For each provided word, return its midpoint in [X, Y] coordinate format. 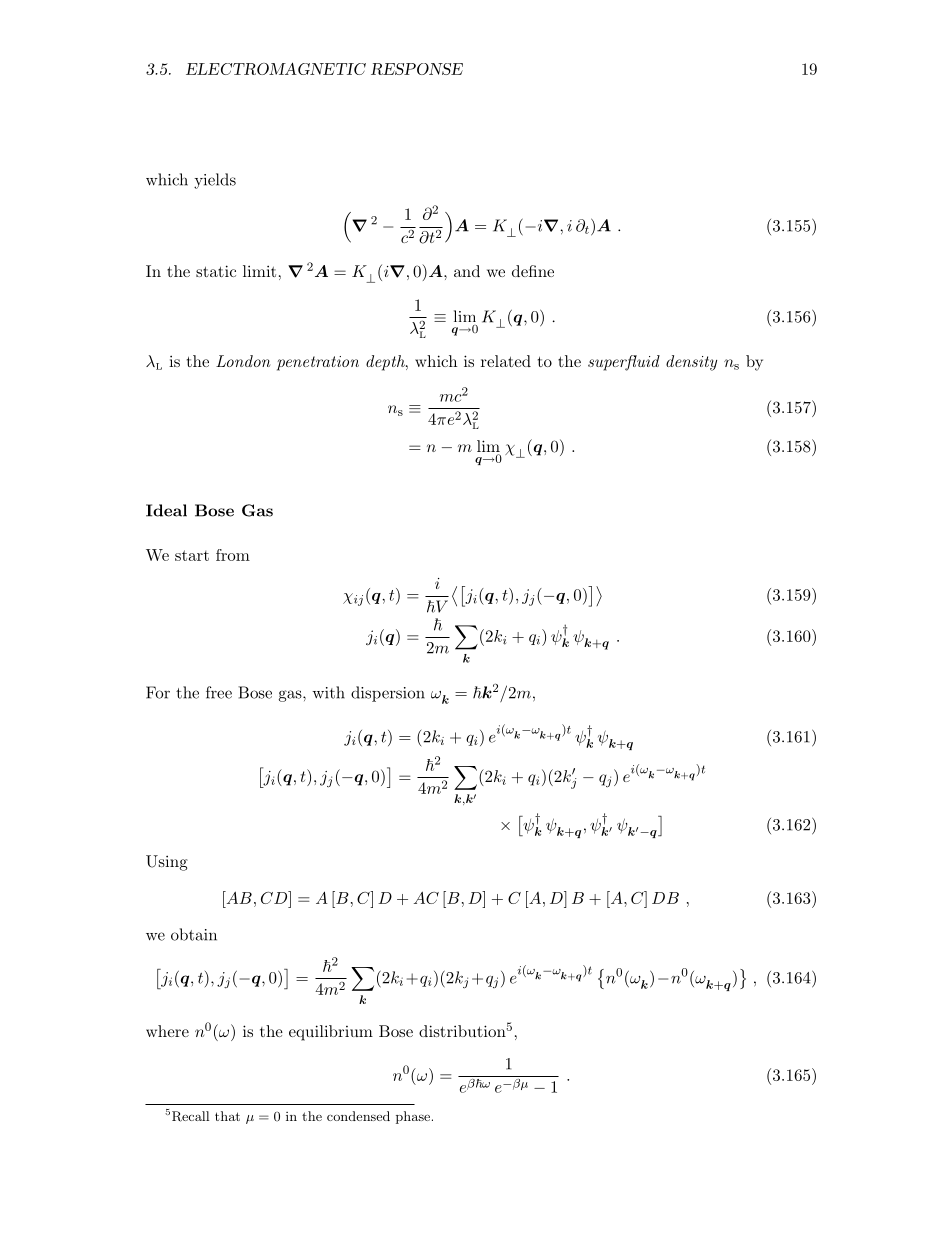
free [219, 692]
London [243, 361]
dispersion [388, 694]
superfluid [624, 363]
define [533, 271]
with [328, 692]
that [227, 1116]
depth [386, 363]
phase [413, 1117]
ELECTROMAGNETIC [276, 68]
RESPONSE [417, 69]
